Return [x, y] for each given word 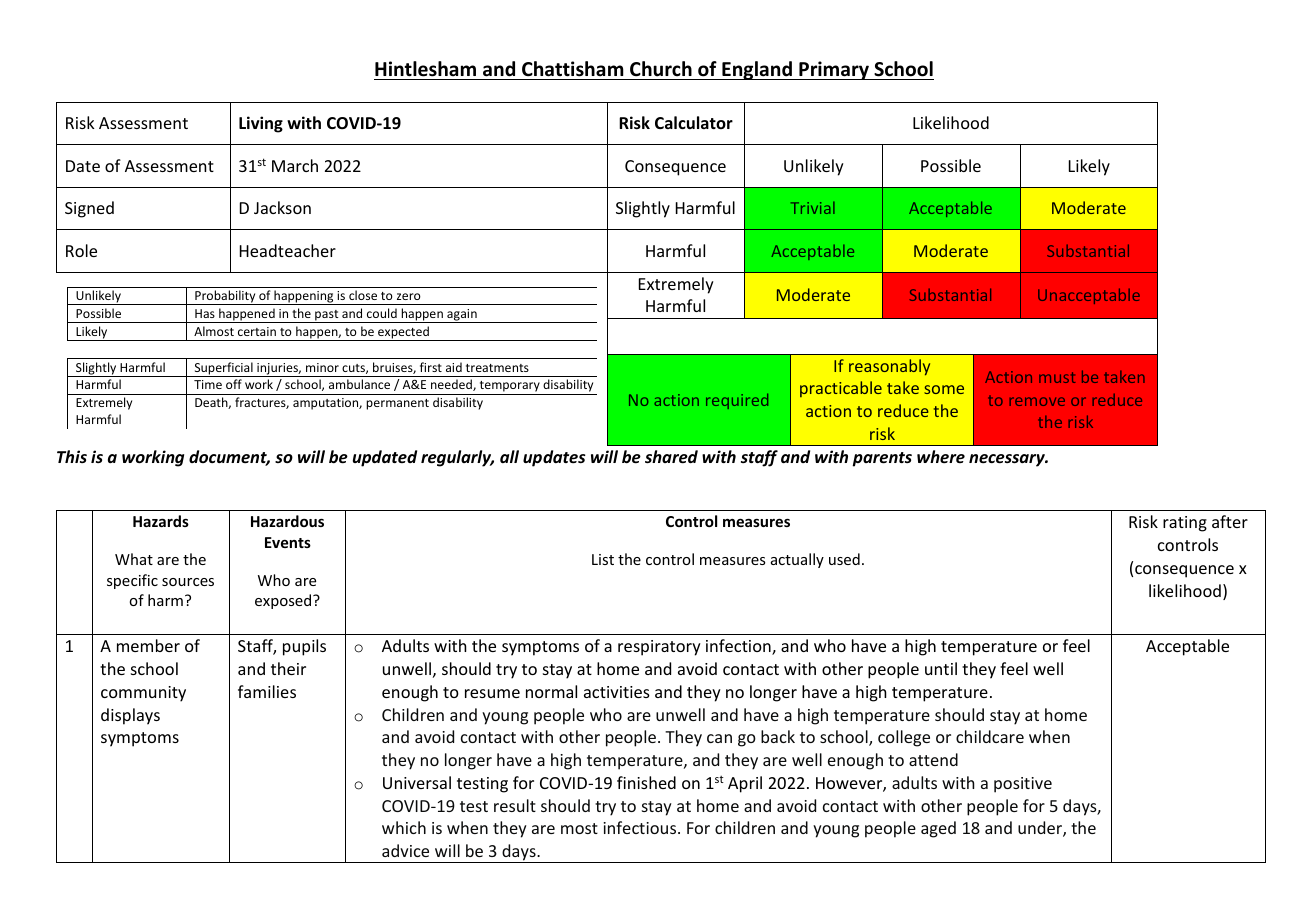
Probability [225, 297]
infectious [641, 827]
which [404, 827]
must [1057, 377]
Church [661, 69]
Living [261, 124]
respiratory [659, 648]
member [148, 645]
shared [671, 457]
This [72, 456]
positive [1023, 785]
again [462, 316]
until [941, 668]
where [941, 456]
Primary [834, 70]
